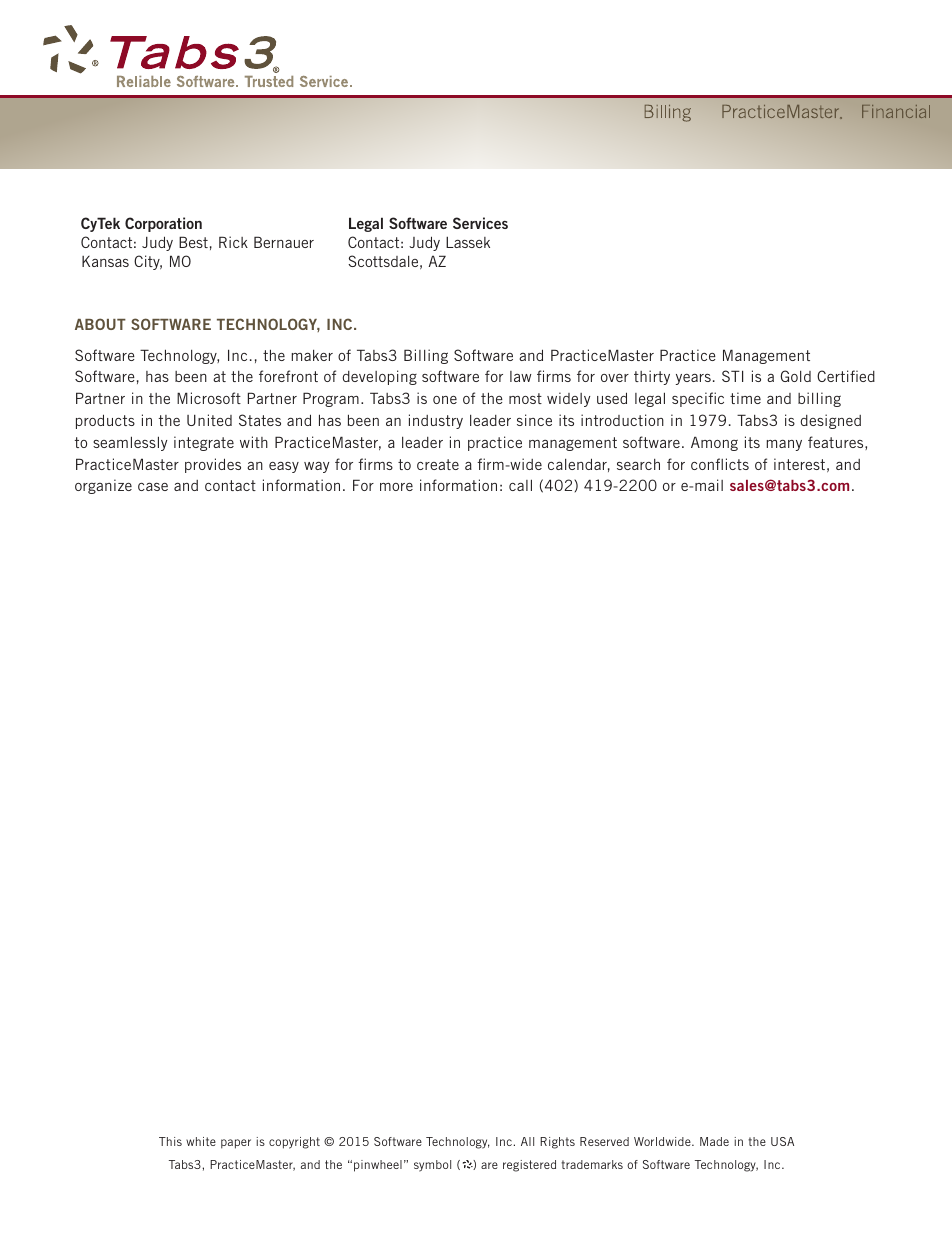  I want to click on This, so click(170, 1141).
